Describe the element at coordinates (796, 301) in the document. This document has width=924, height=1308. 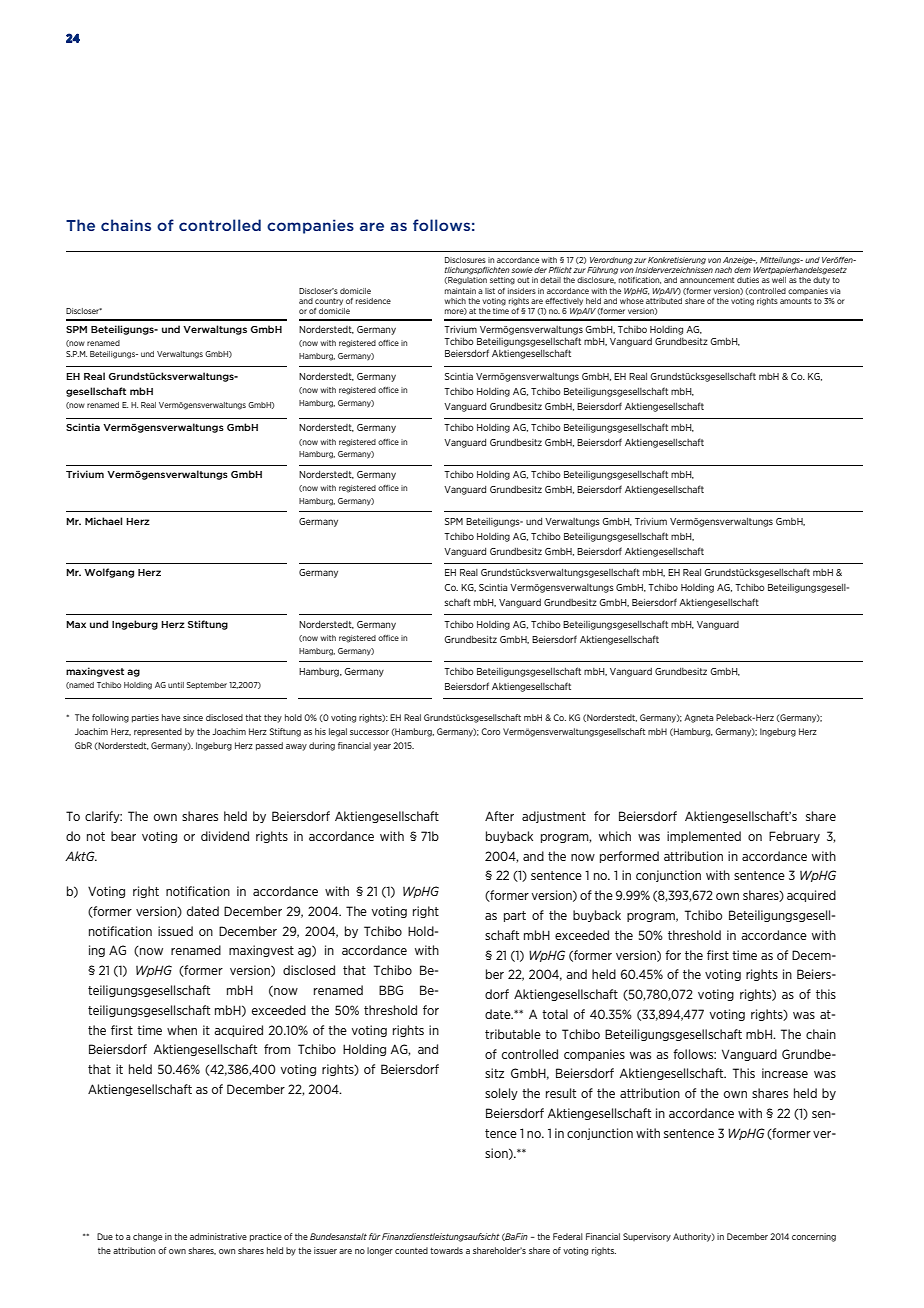
I see `amounts` at that location.
